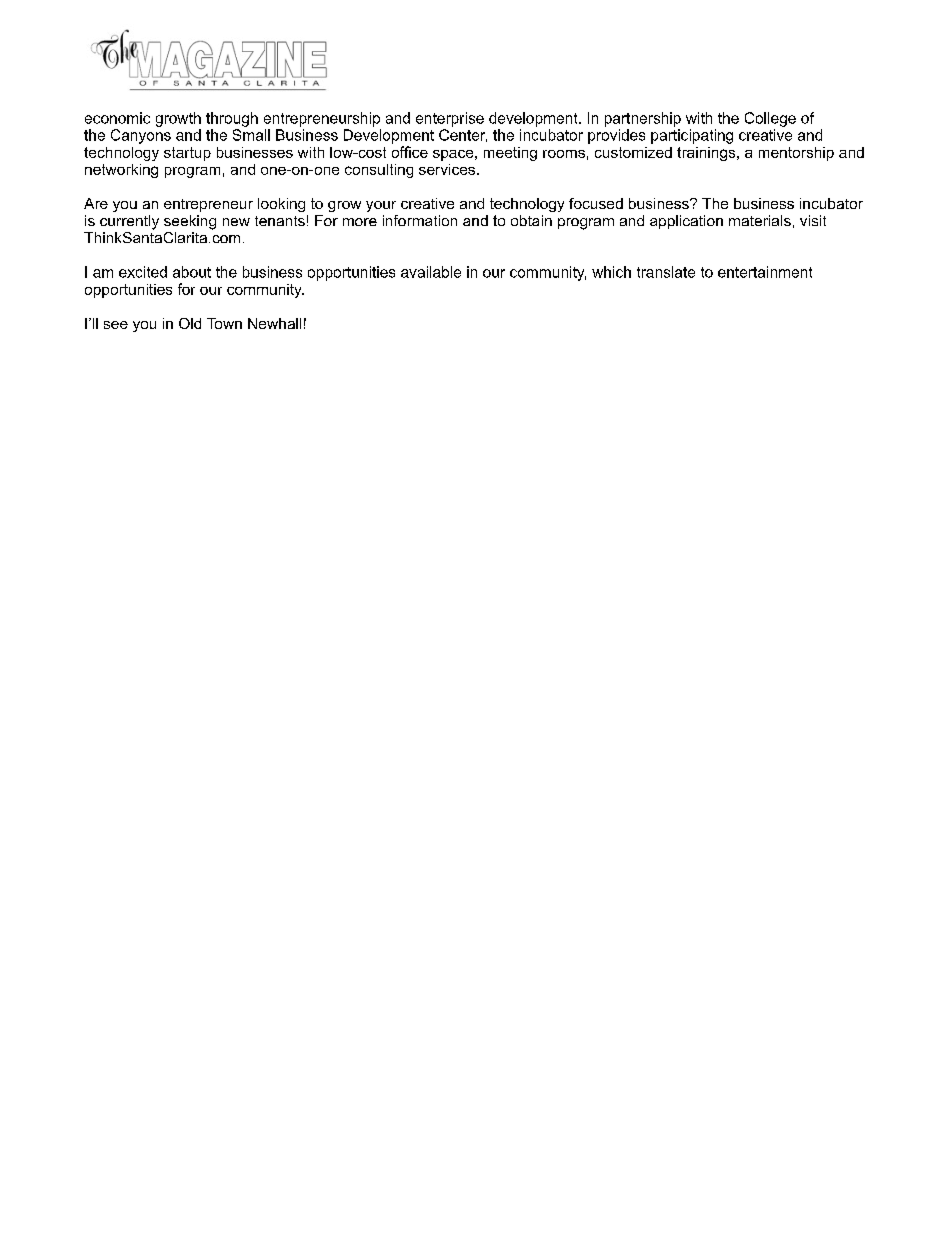 The height and width of the screenshot is (1233, 952). I want to click on seeking, so click(190, 222).
